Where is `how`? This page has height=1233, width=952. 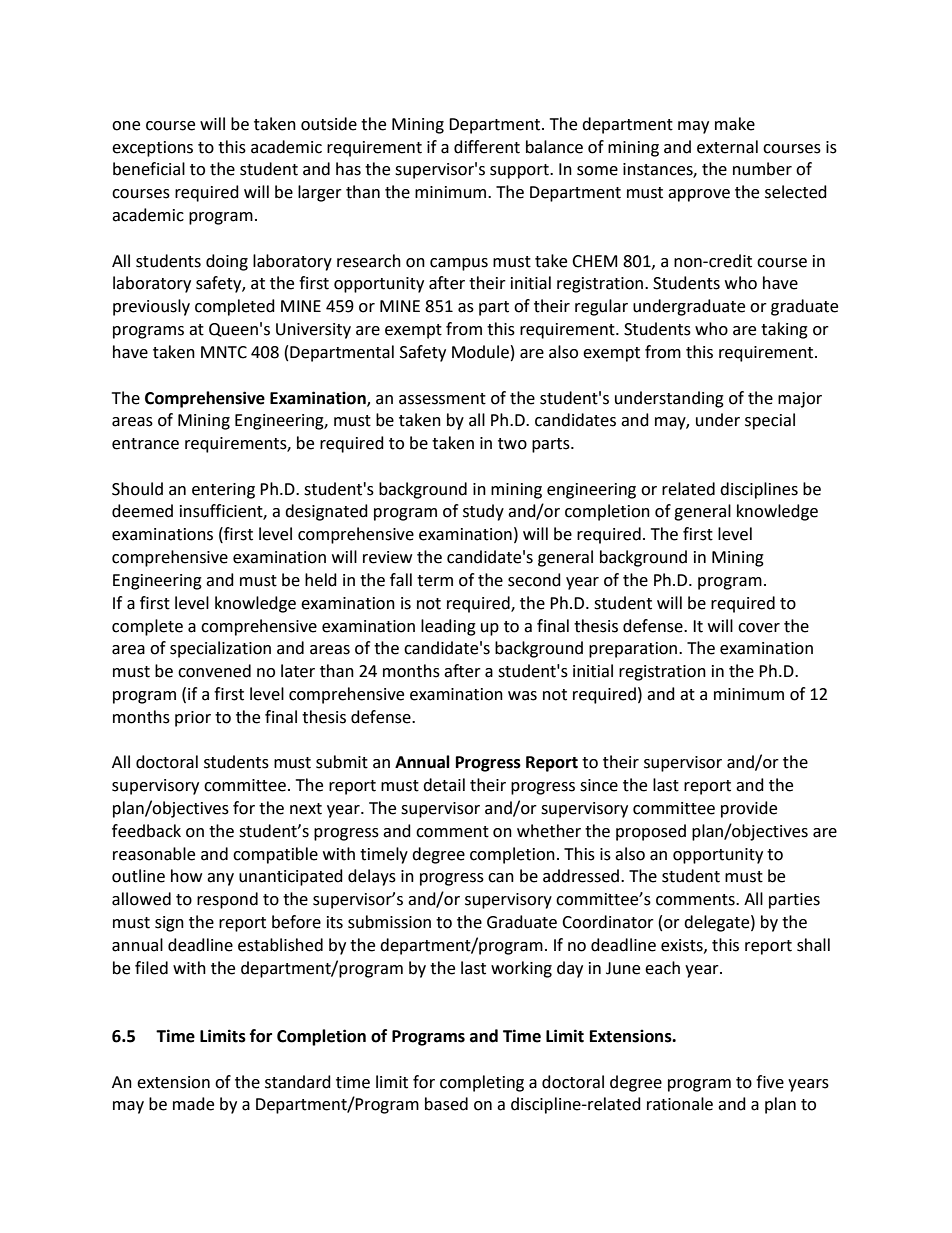
how is located at coordinates (186, 876).
